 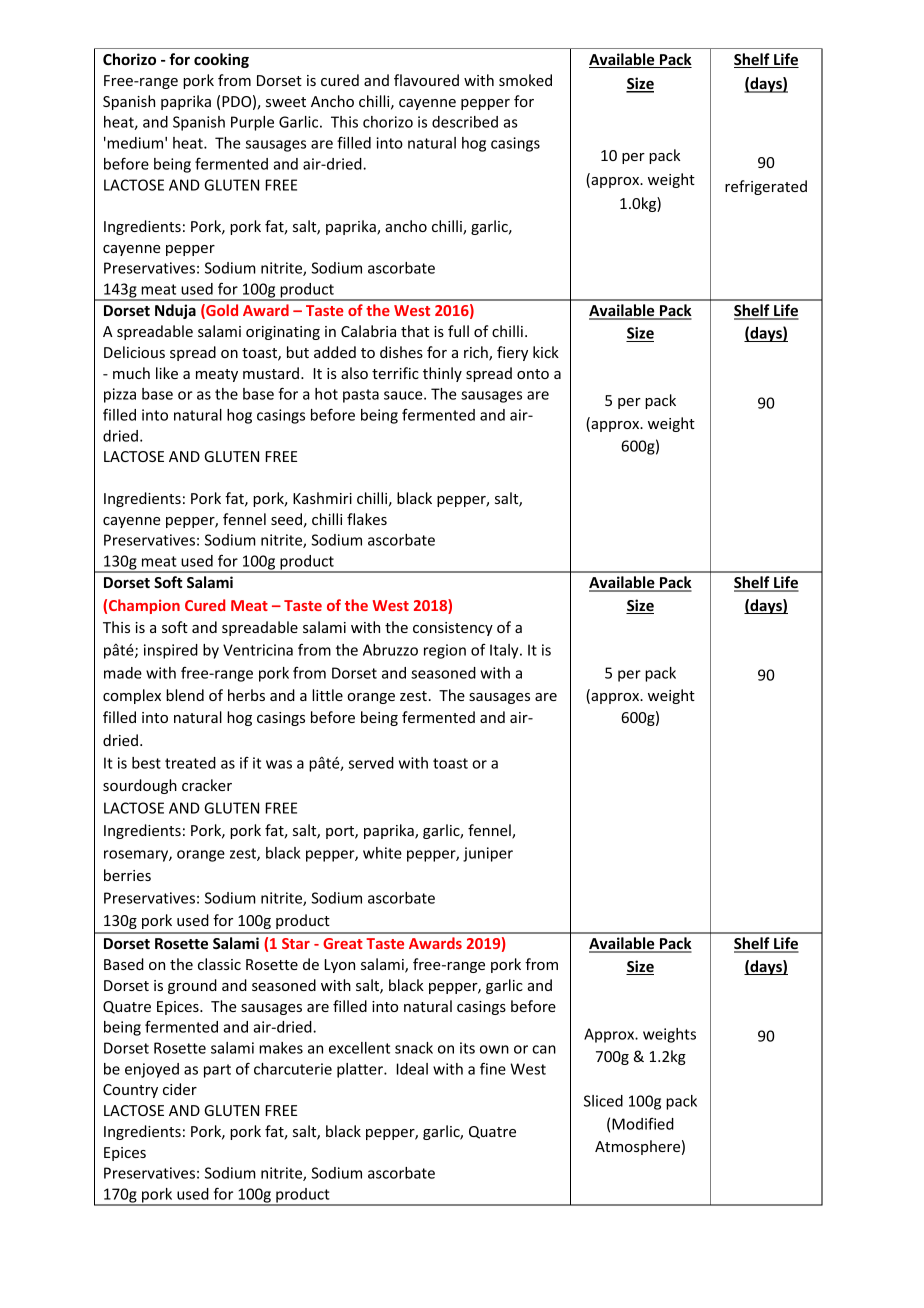 What do you see at coordinates (217, 1071) in the image?
I see `part` at bounding box center [217, 1071].
